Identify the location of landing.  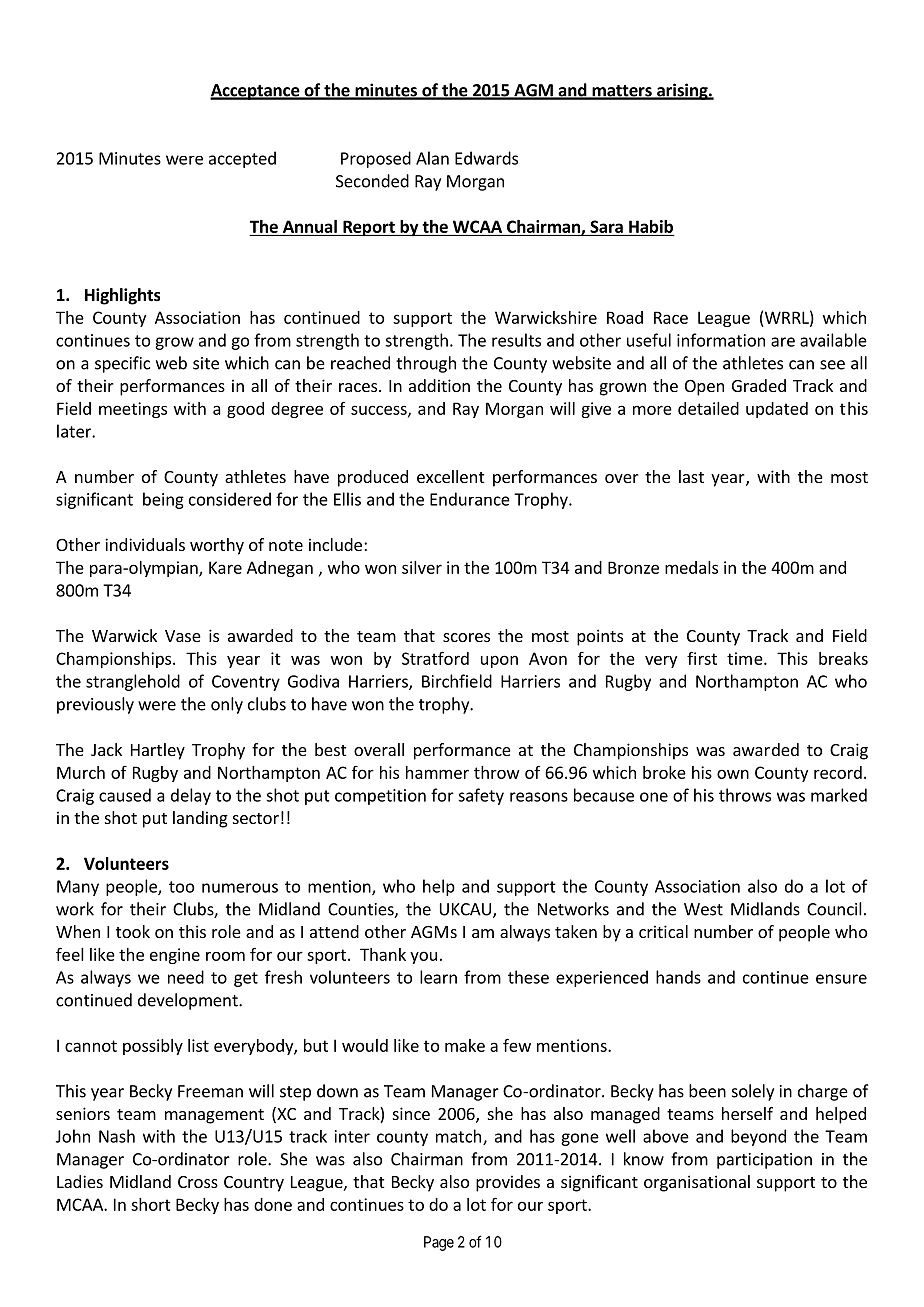
(200, 819).
